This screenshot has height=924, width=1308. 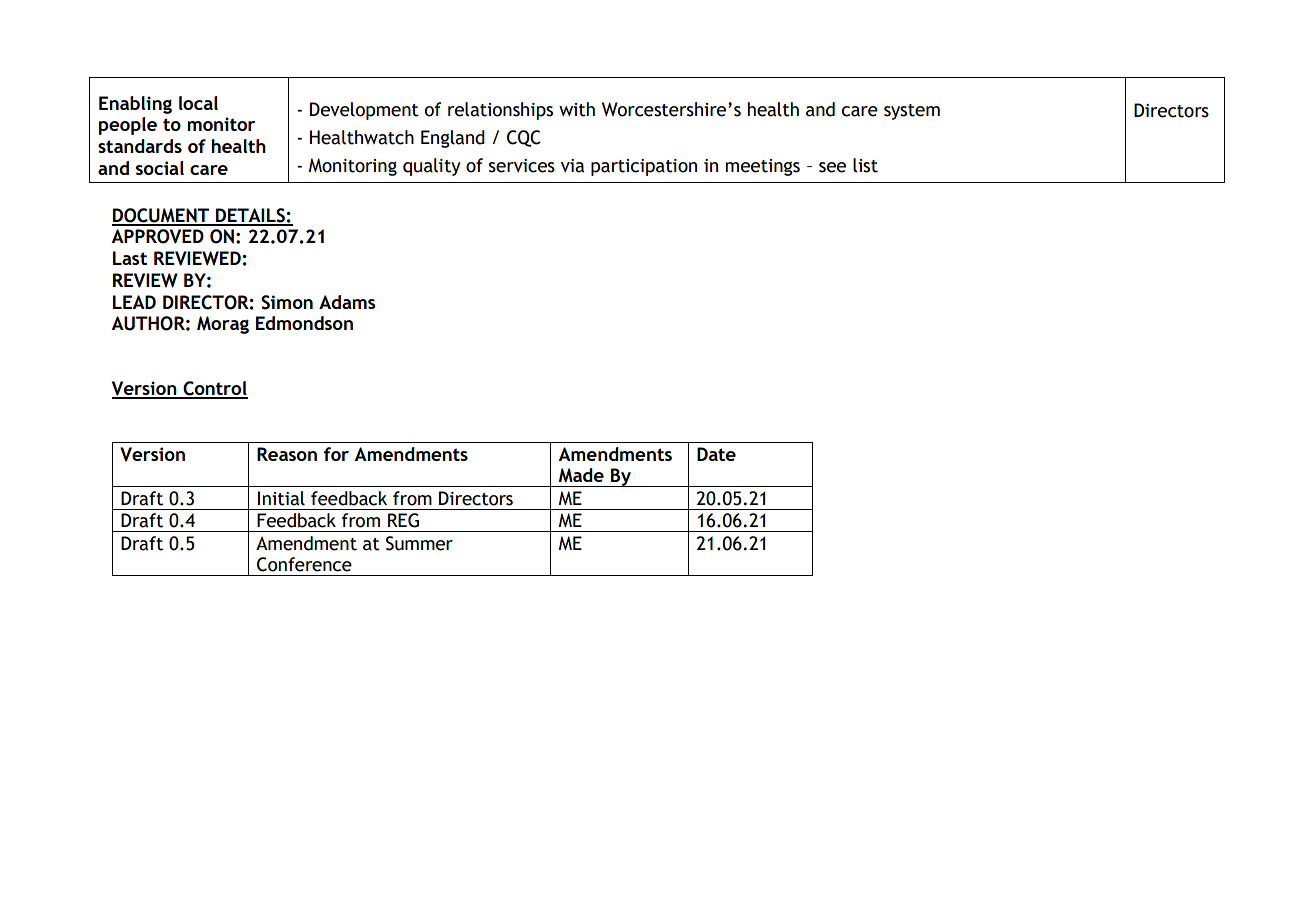 I want to click on relationships, so click(x=500, y=111).
